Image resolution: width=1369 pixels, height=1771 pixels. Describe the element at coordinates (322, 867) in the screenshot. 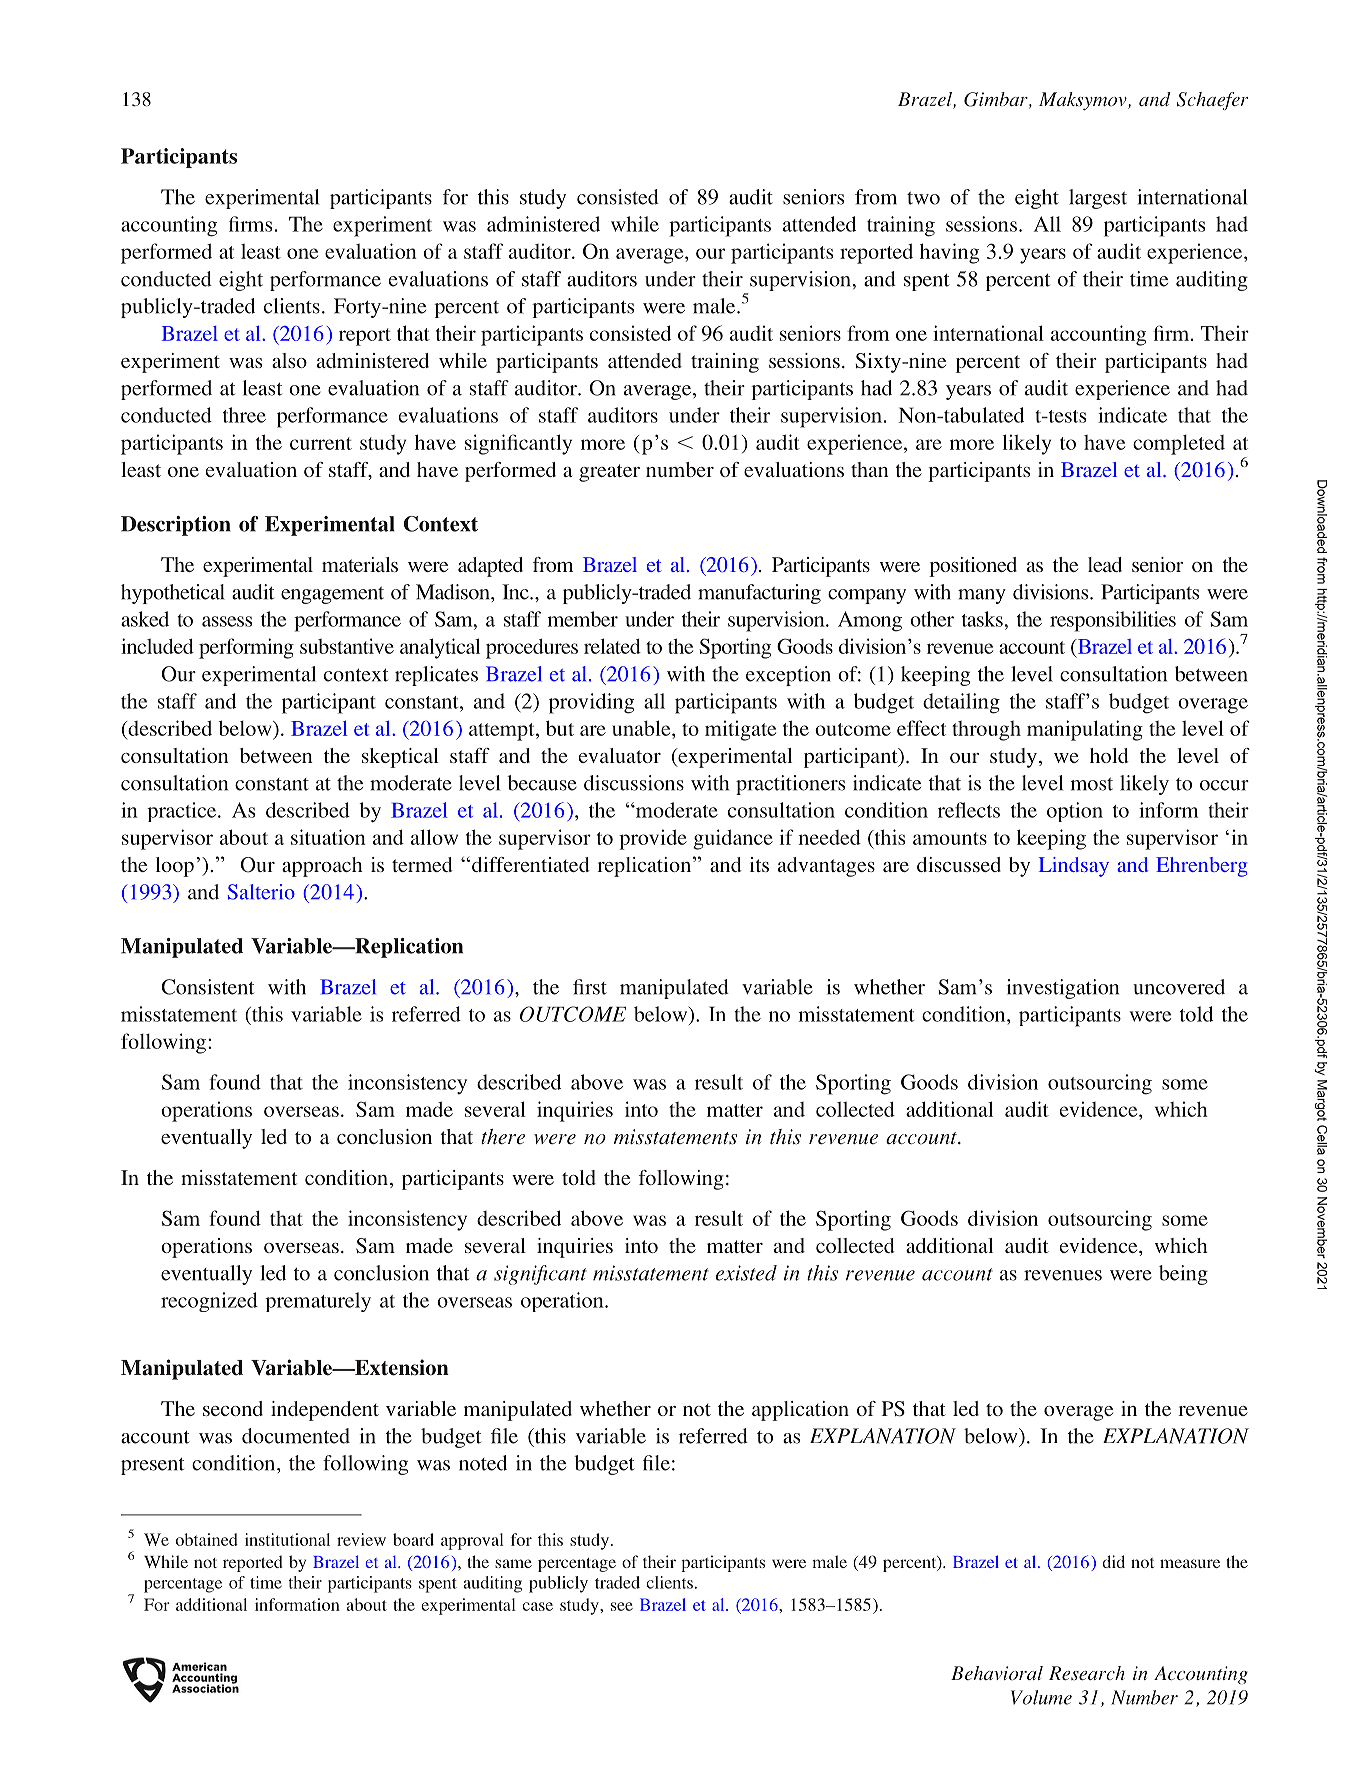

I see `approach` at that location.
